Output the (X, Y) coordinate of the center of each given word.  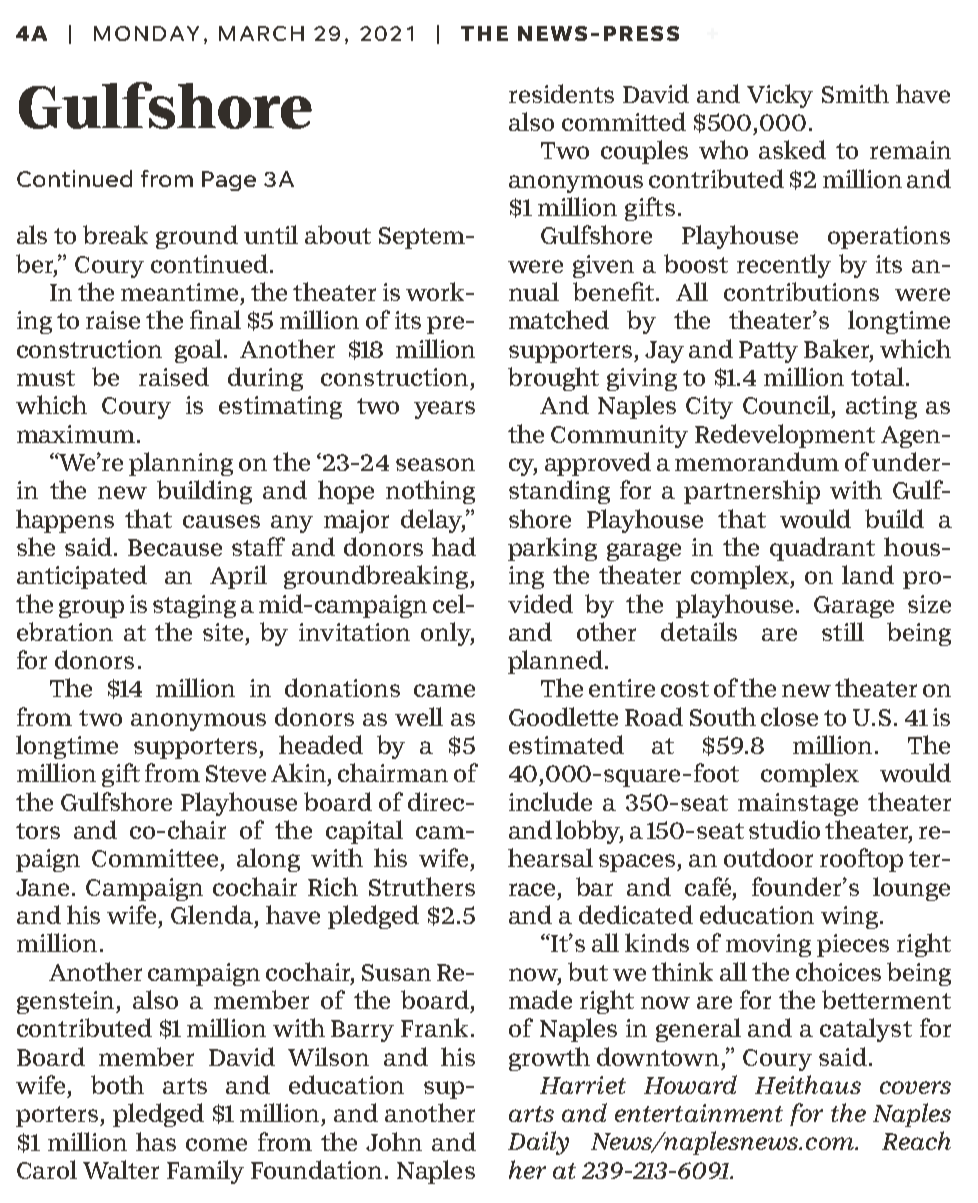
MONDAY (146, 33)
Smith (855, 93)
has (156, 1141)
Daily (538, 1143)
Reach (916, 1140)
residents (561, 93)
